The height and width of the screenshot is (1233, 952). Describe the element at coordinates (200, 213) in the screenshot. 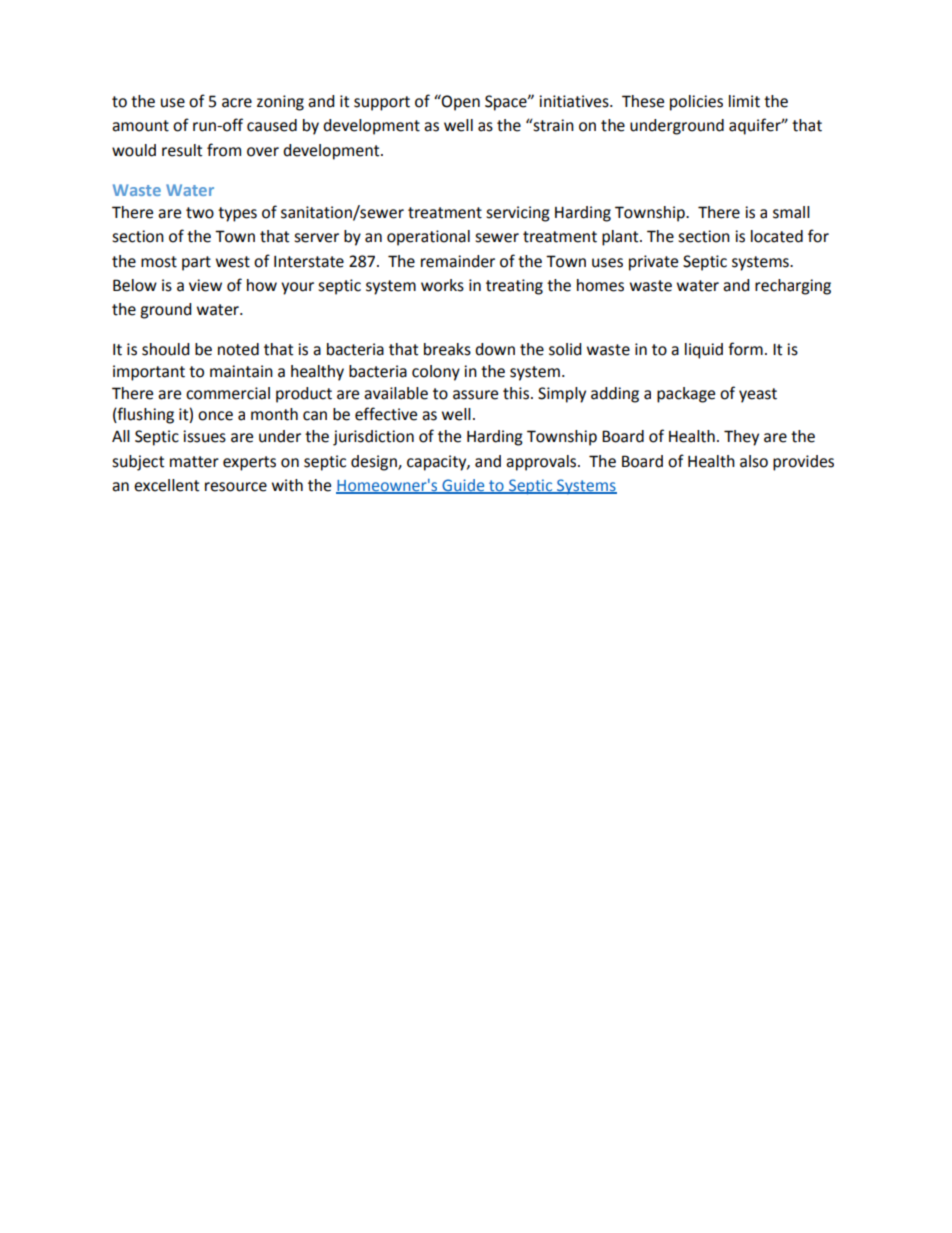

I see `two` at that location.
